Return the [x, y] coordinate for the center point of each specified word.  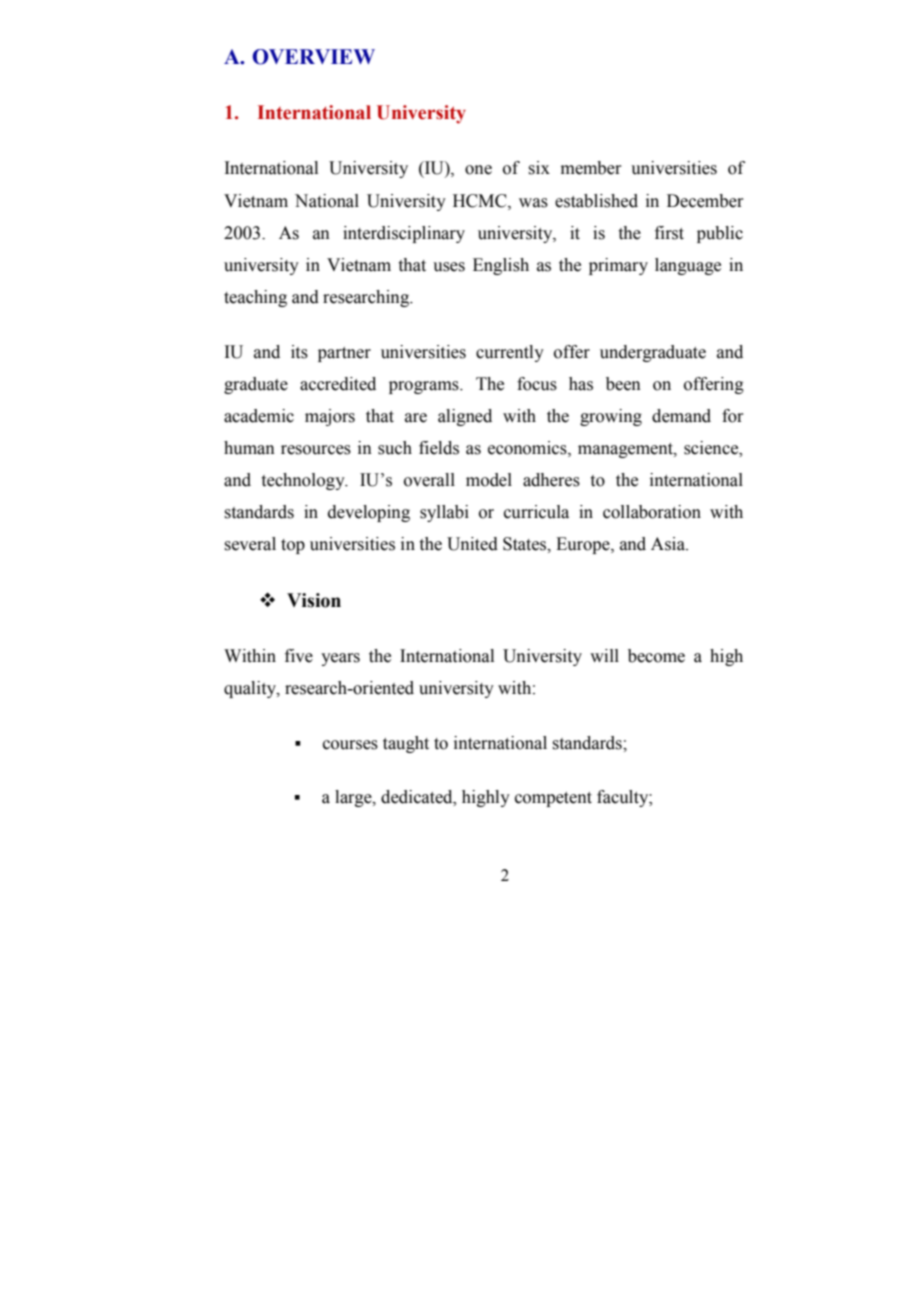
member [591, 168]
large [354, 798]
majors [330, 417]
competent [553, 799]
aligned [465, 417]
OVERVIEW [313, 57]
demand [681, 416]
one [478, 170]
